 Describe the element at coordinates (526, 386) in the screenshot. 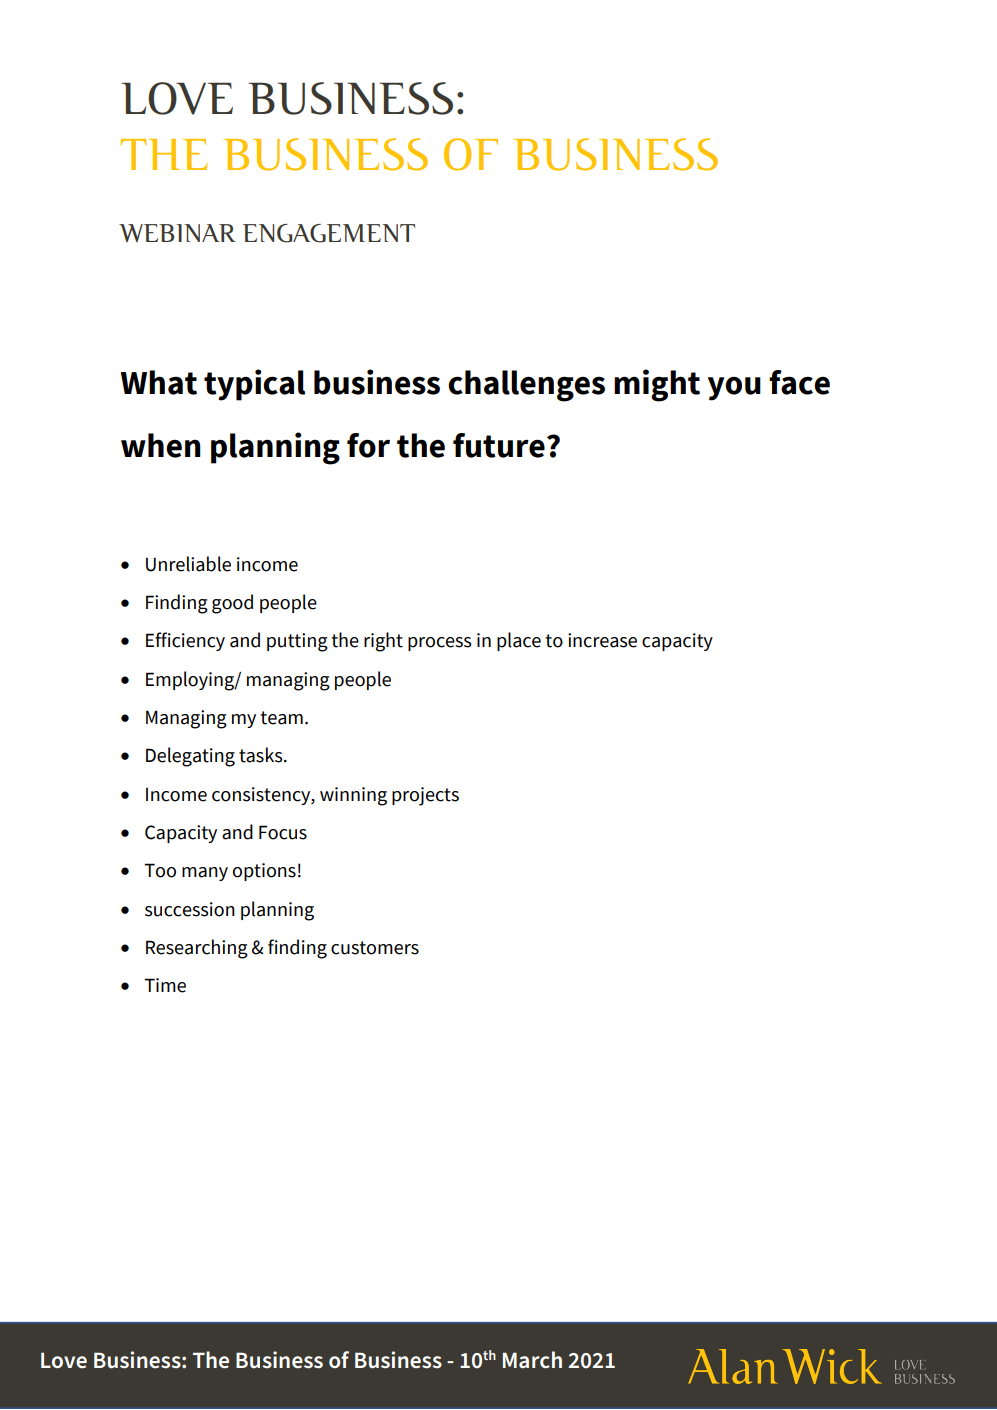

I see `challenges` at that location.
